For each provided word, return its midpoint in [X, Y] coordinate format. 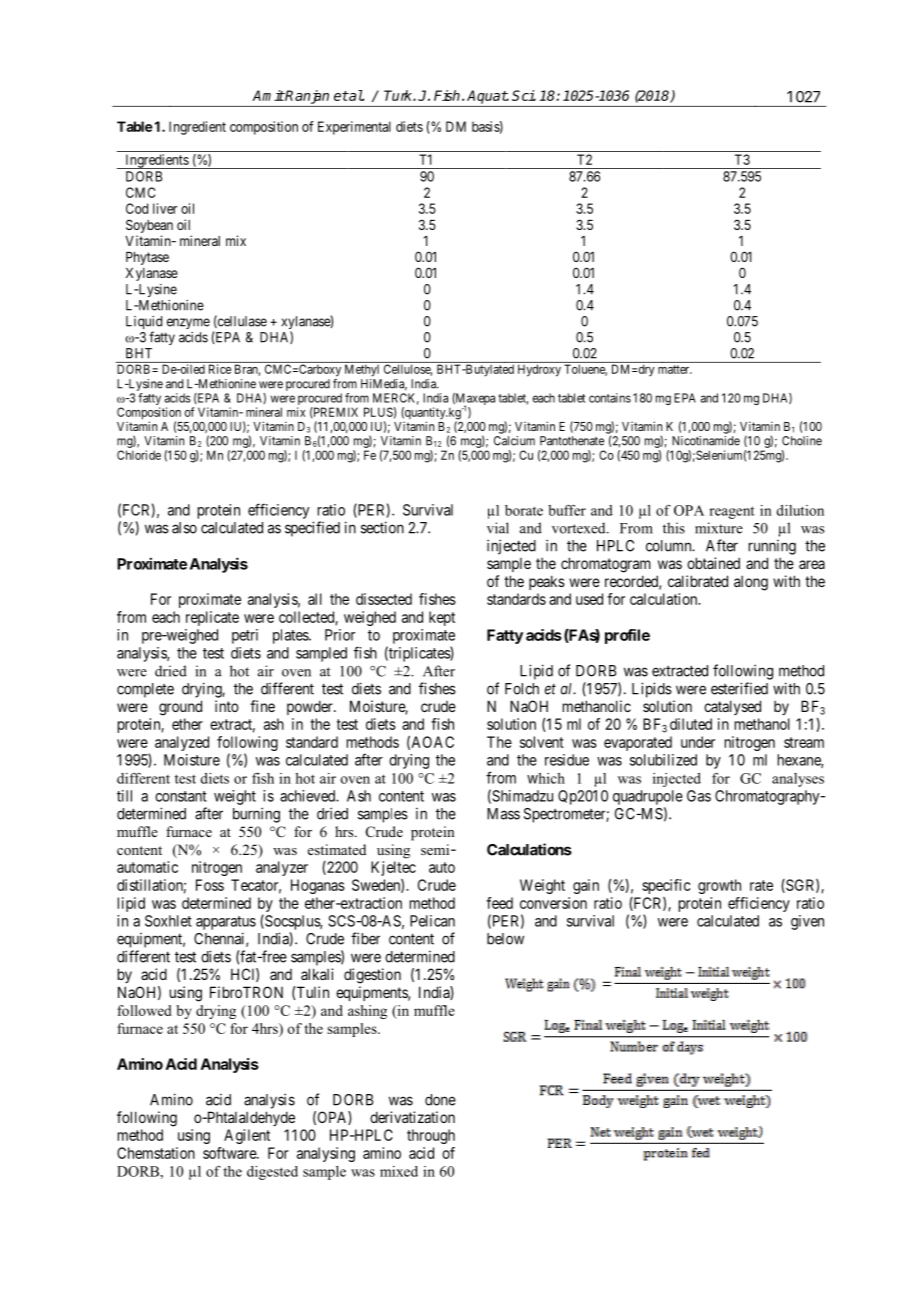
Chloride [139, 455]
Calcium [514, 441]
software [230, 1153]
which [546, 778]
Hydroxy [539, 370]
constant [181, 796]
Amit [268, 95]
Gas [699, 796]
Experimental [354, 128]
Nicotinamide [706, 441]
